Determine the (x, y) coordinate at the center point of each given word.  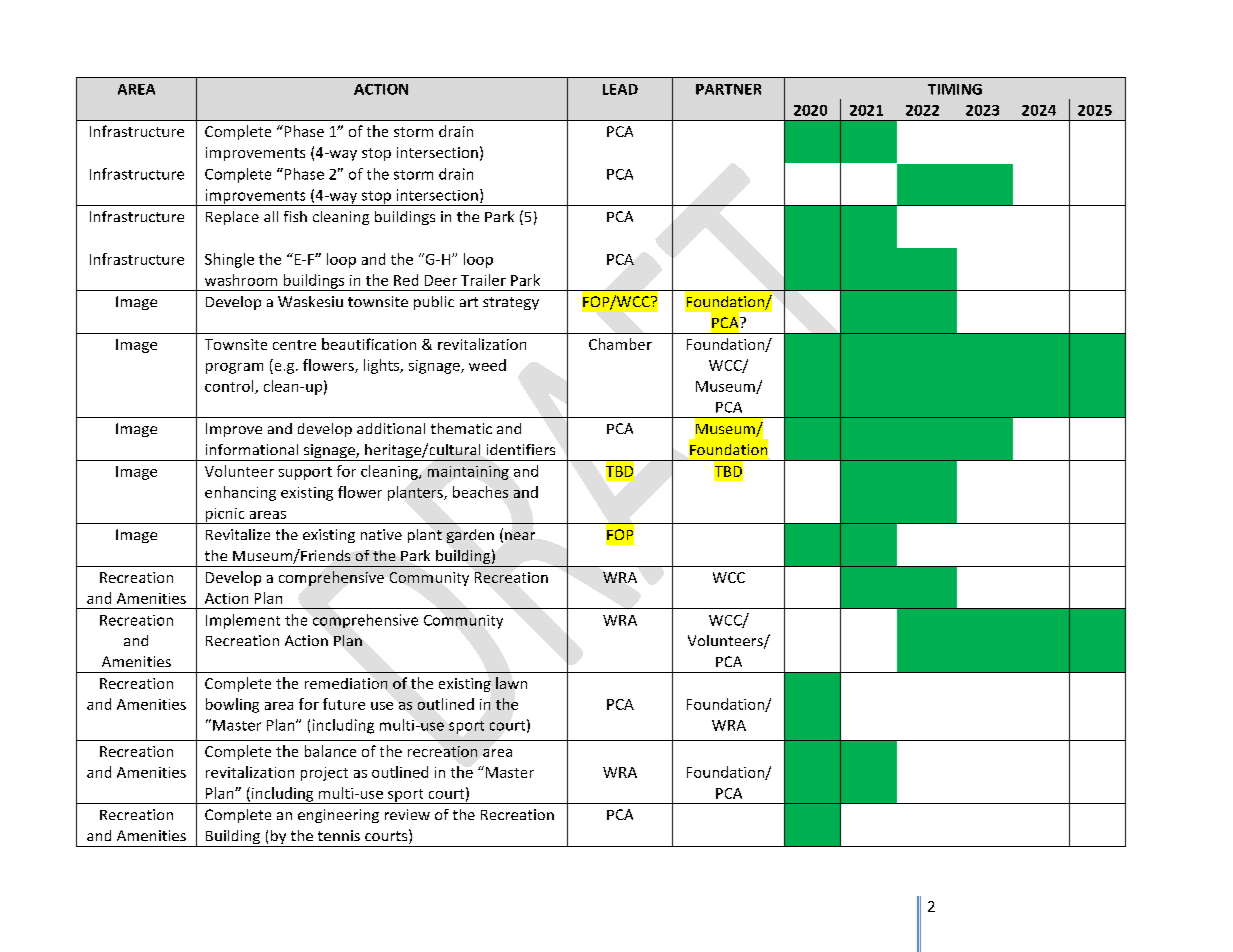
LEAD (620, 89)
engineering (338, 816)
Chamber (620, 344)
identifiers (521, 449)
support (305, 473)
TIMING (955, 89)
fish (295, 216)
